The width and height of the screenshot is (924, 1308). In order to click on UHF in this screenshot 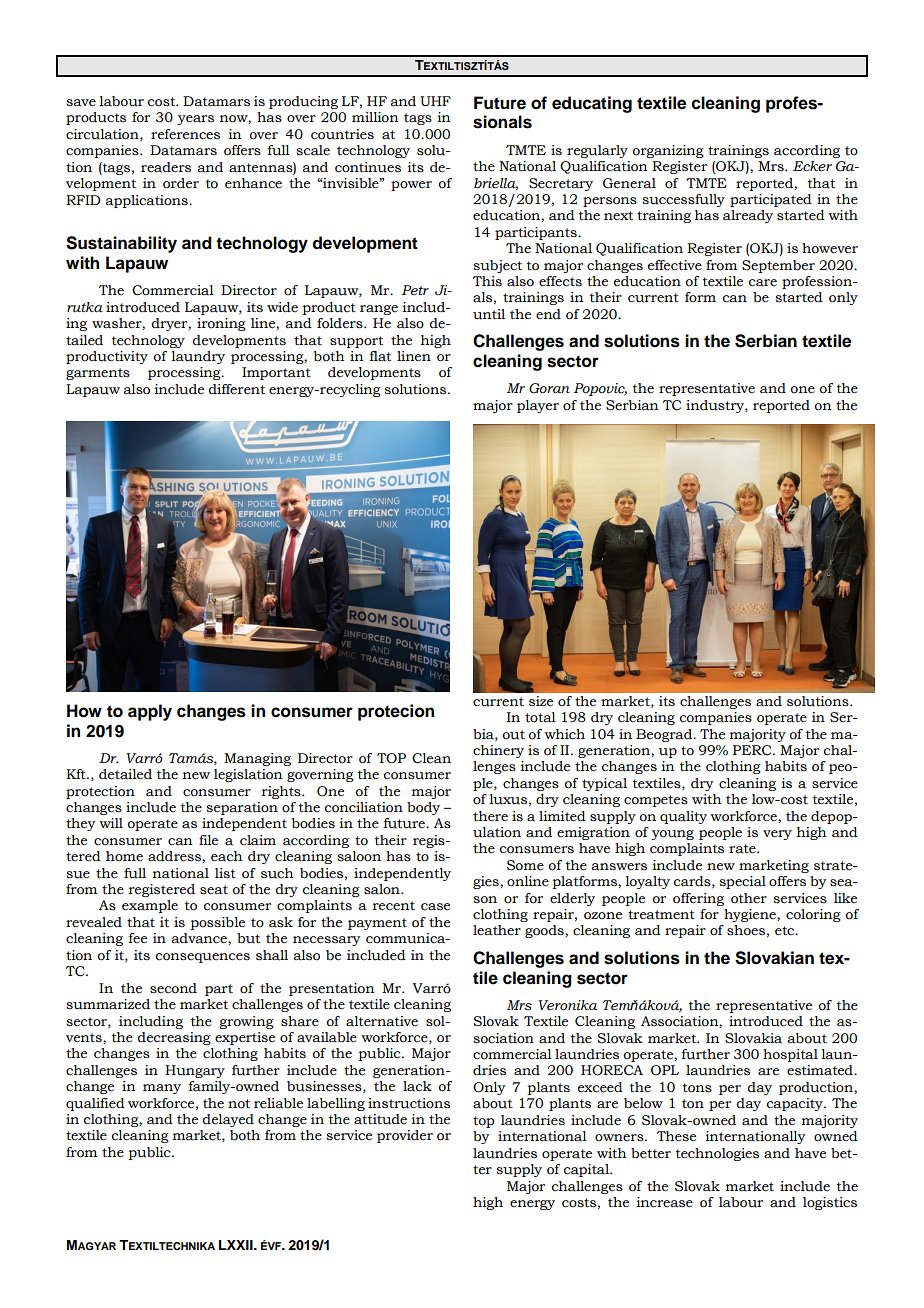, I will do `click(435, 101)`.
